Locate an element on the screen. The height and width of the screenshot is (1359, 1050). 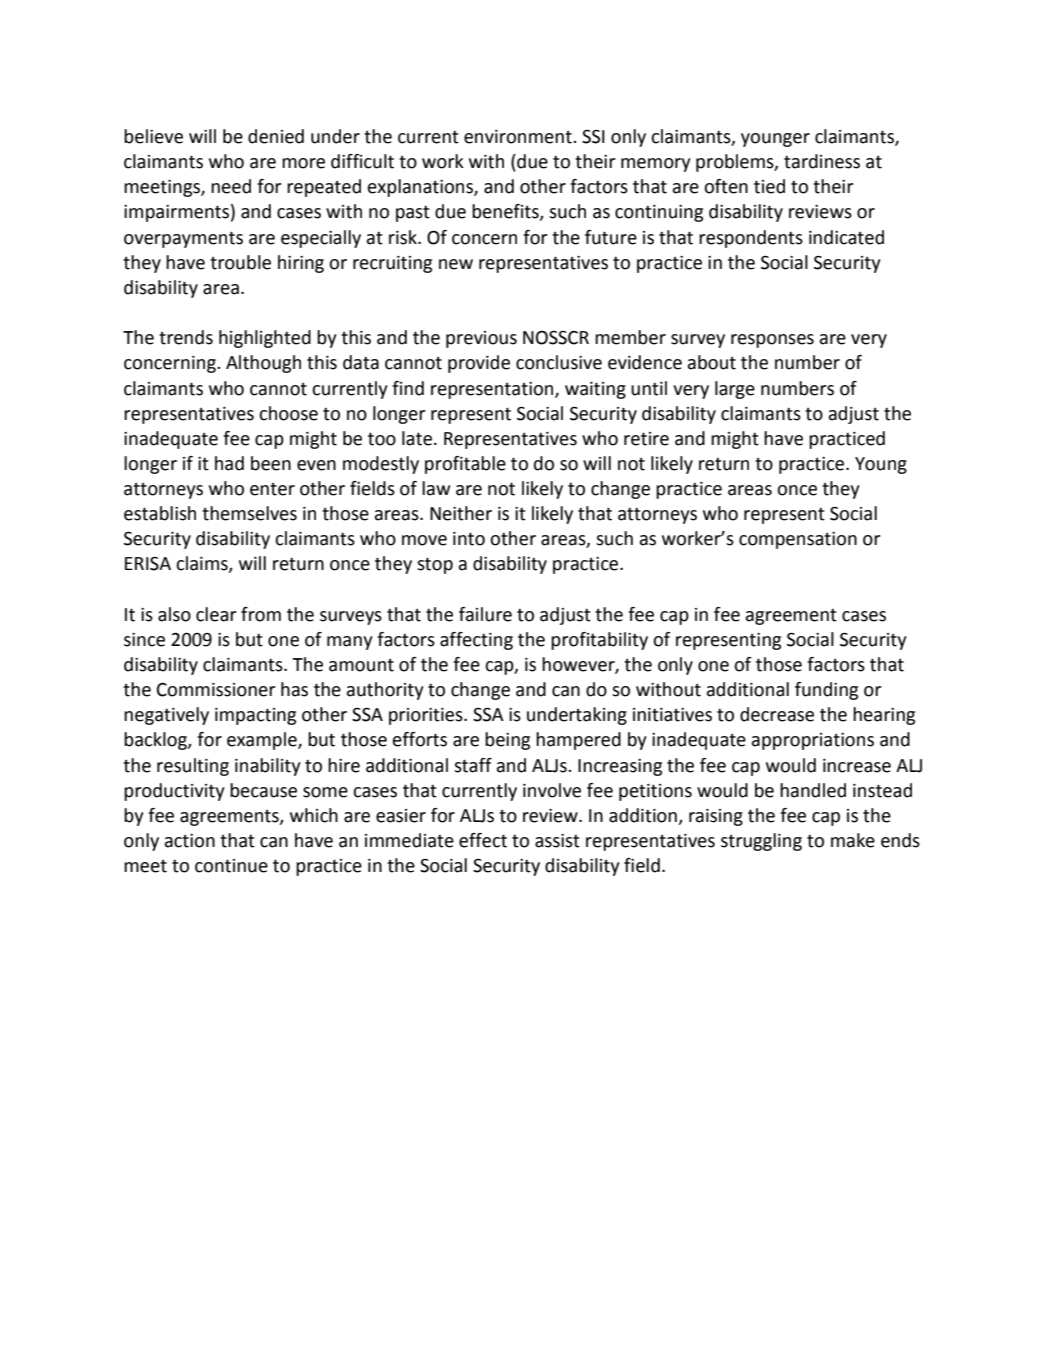
tardiness is located at coordinates (822, 161).
